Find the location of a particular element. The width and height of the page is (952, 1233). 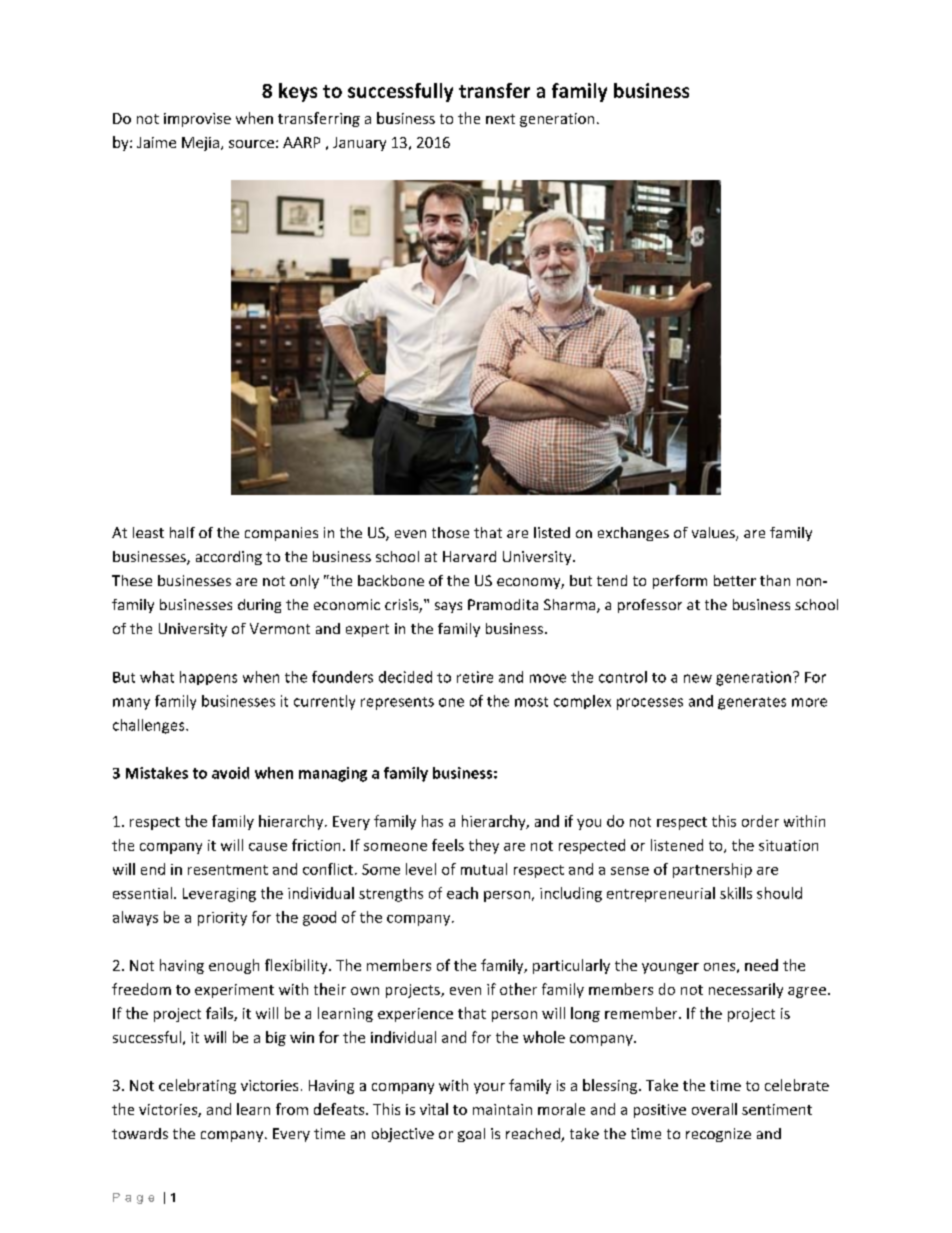

partnership is located at coordinates (712, 870).
